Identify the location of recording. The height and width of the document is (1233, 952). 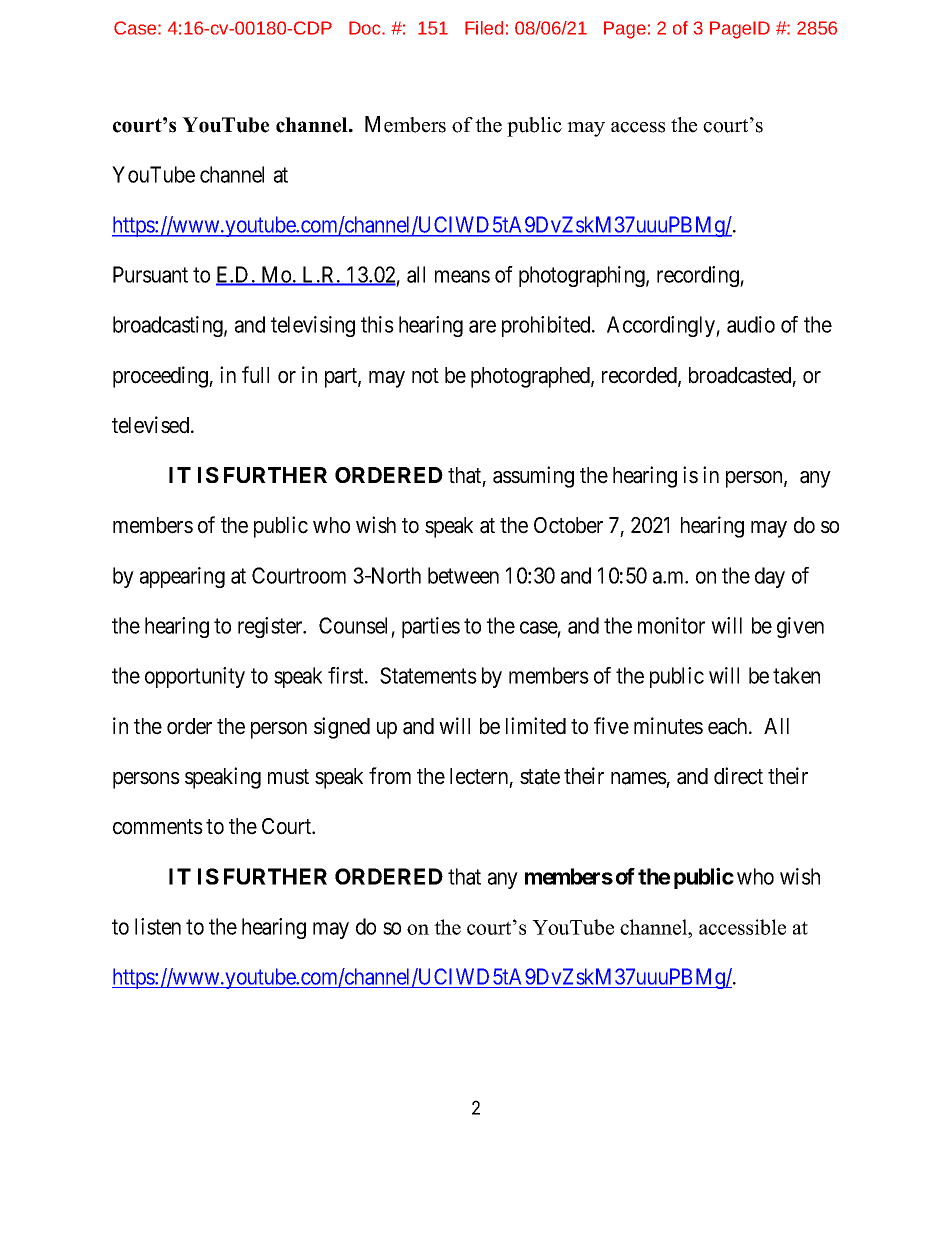
(699, 276).
